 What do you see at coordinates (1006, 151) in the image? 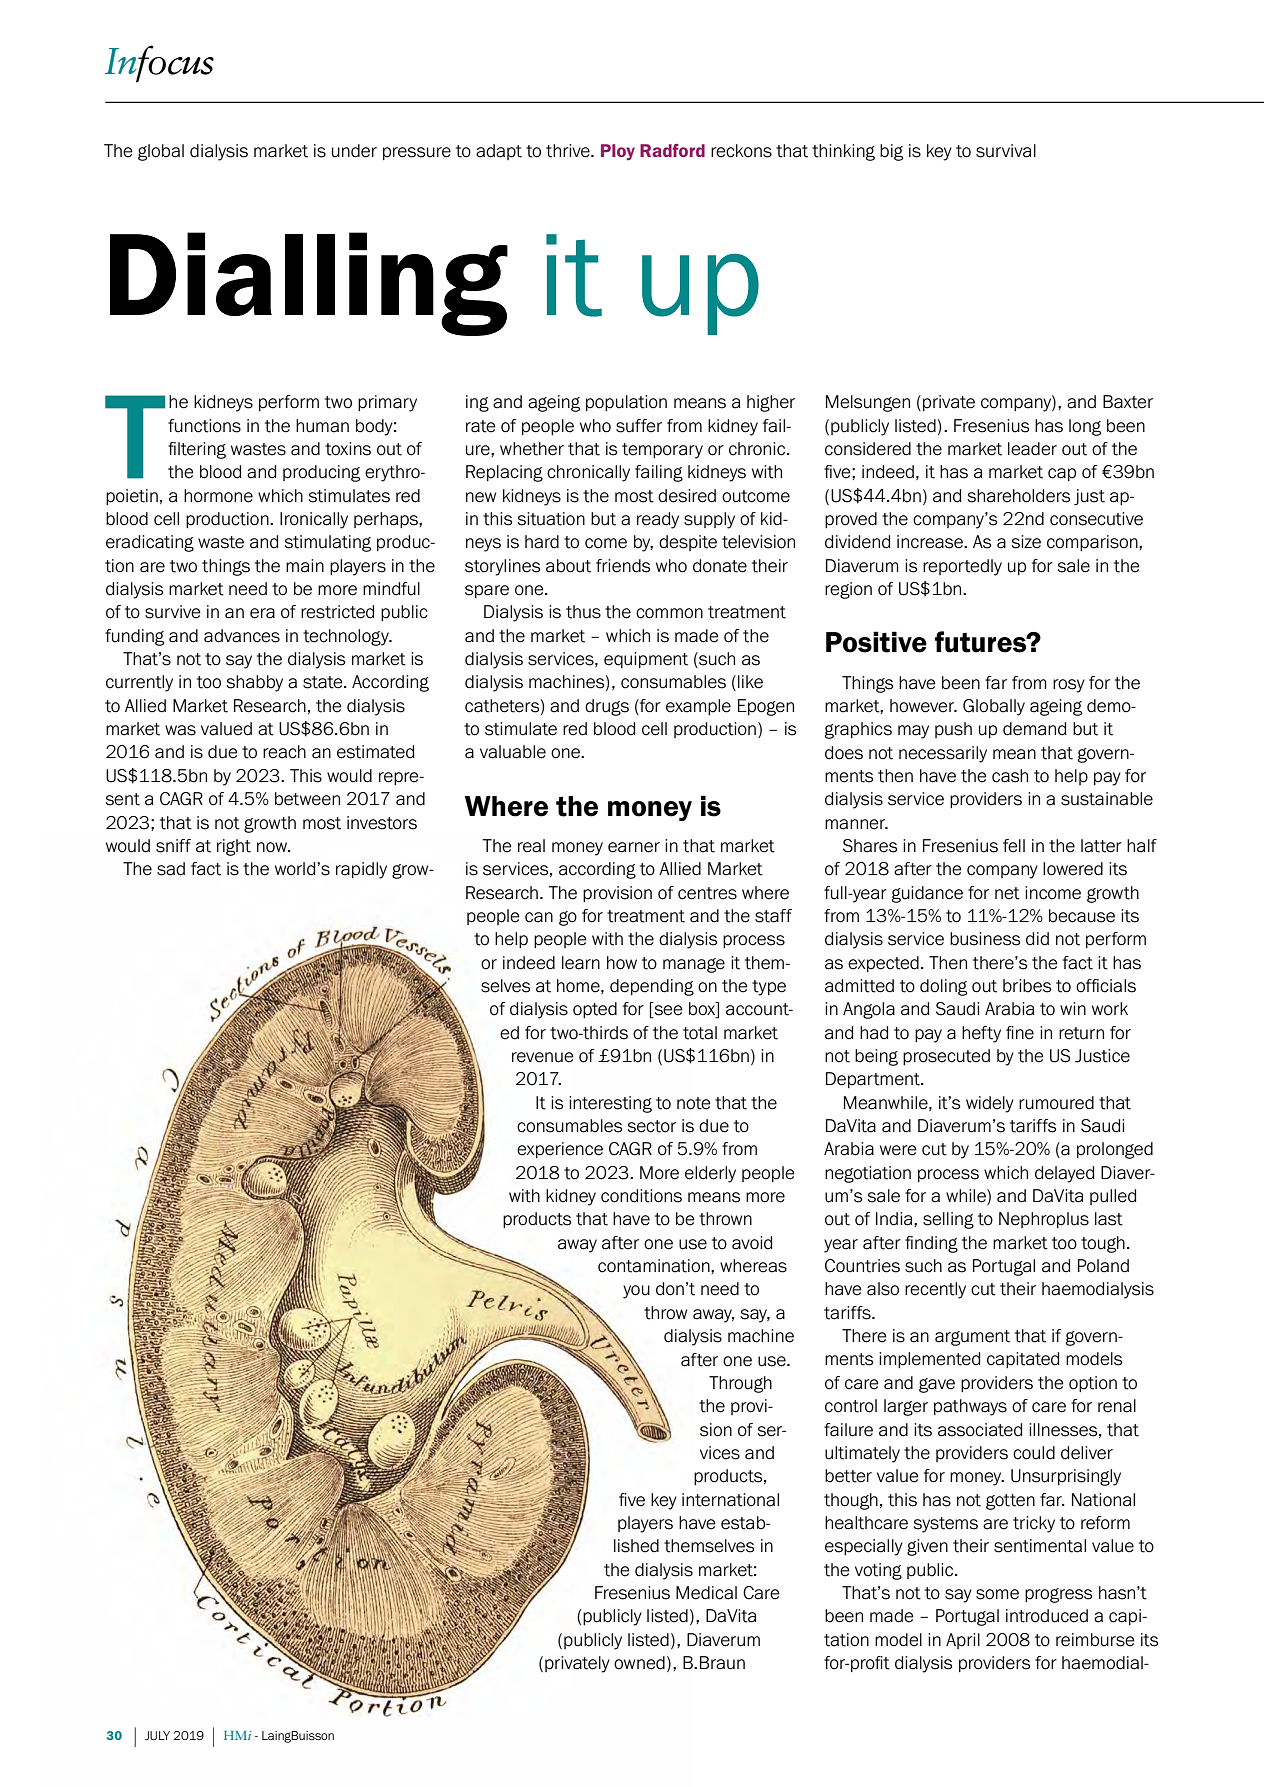
I see `survival` at bounding box center [1006, 151].
